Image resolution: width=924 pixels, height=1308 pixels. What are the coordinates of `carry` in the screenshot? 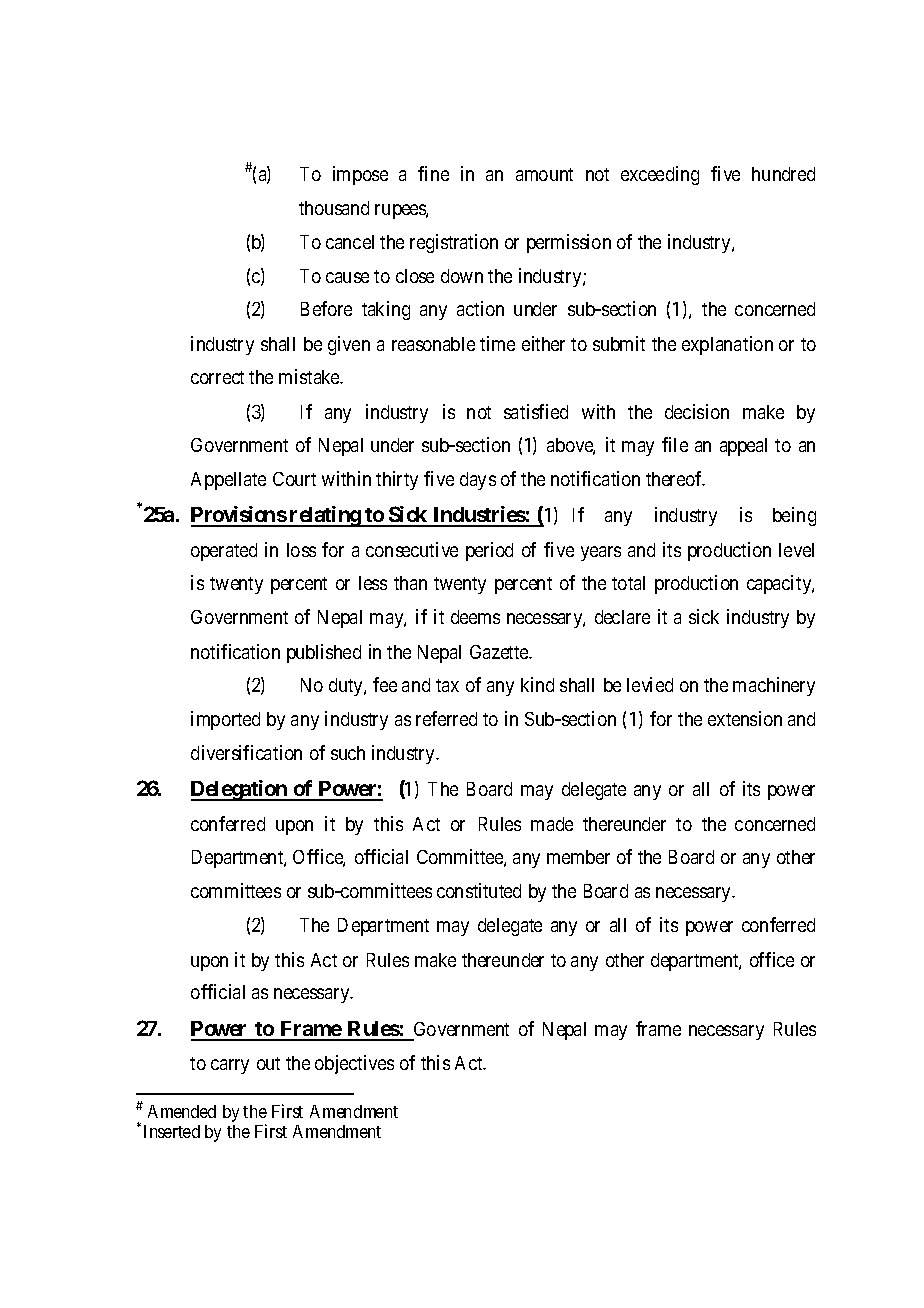 It's located at (230, 1066).
